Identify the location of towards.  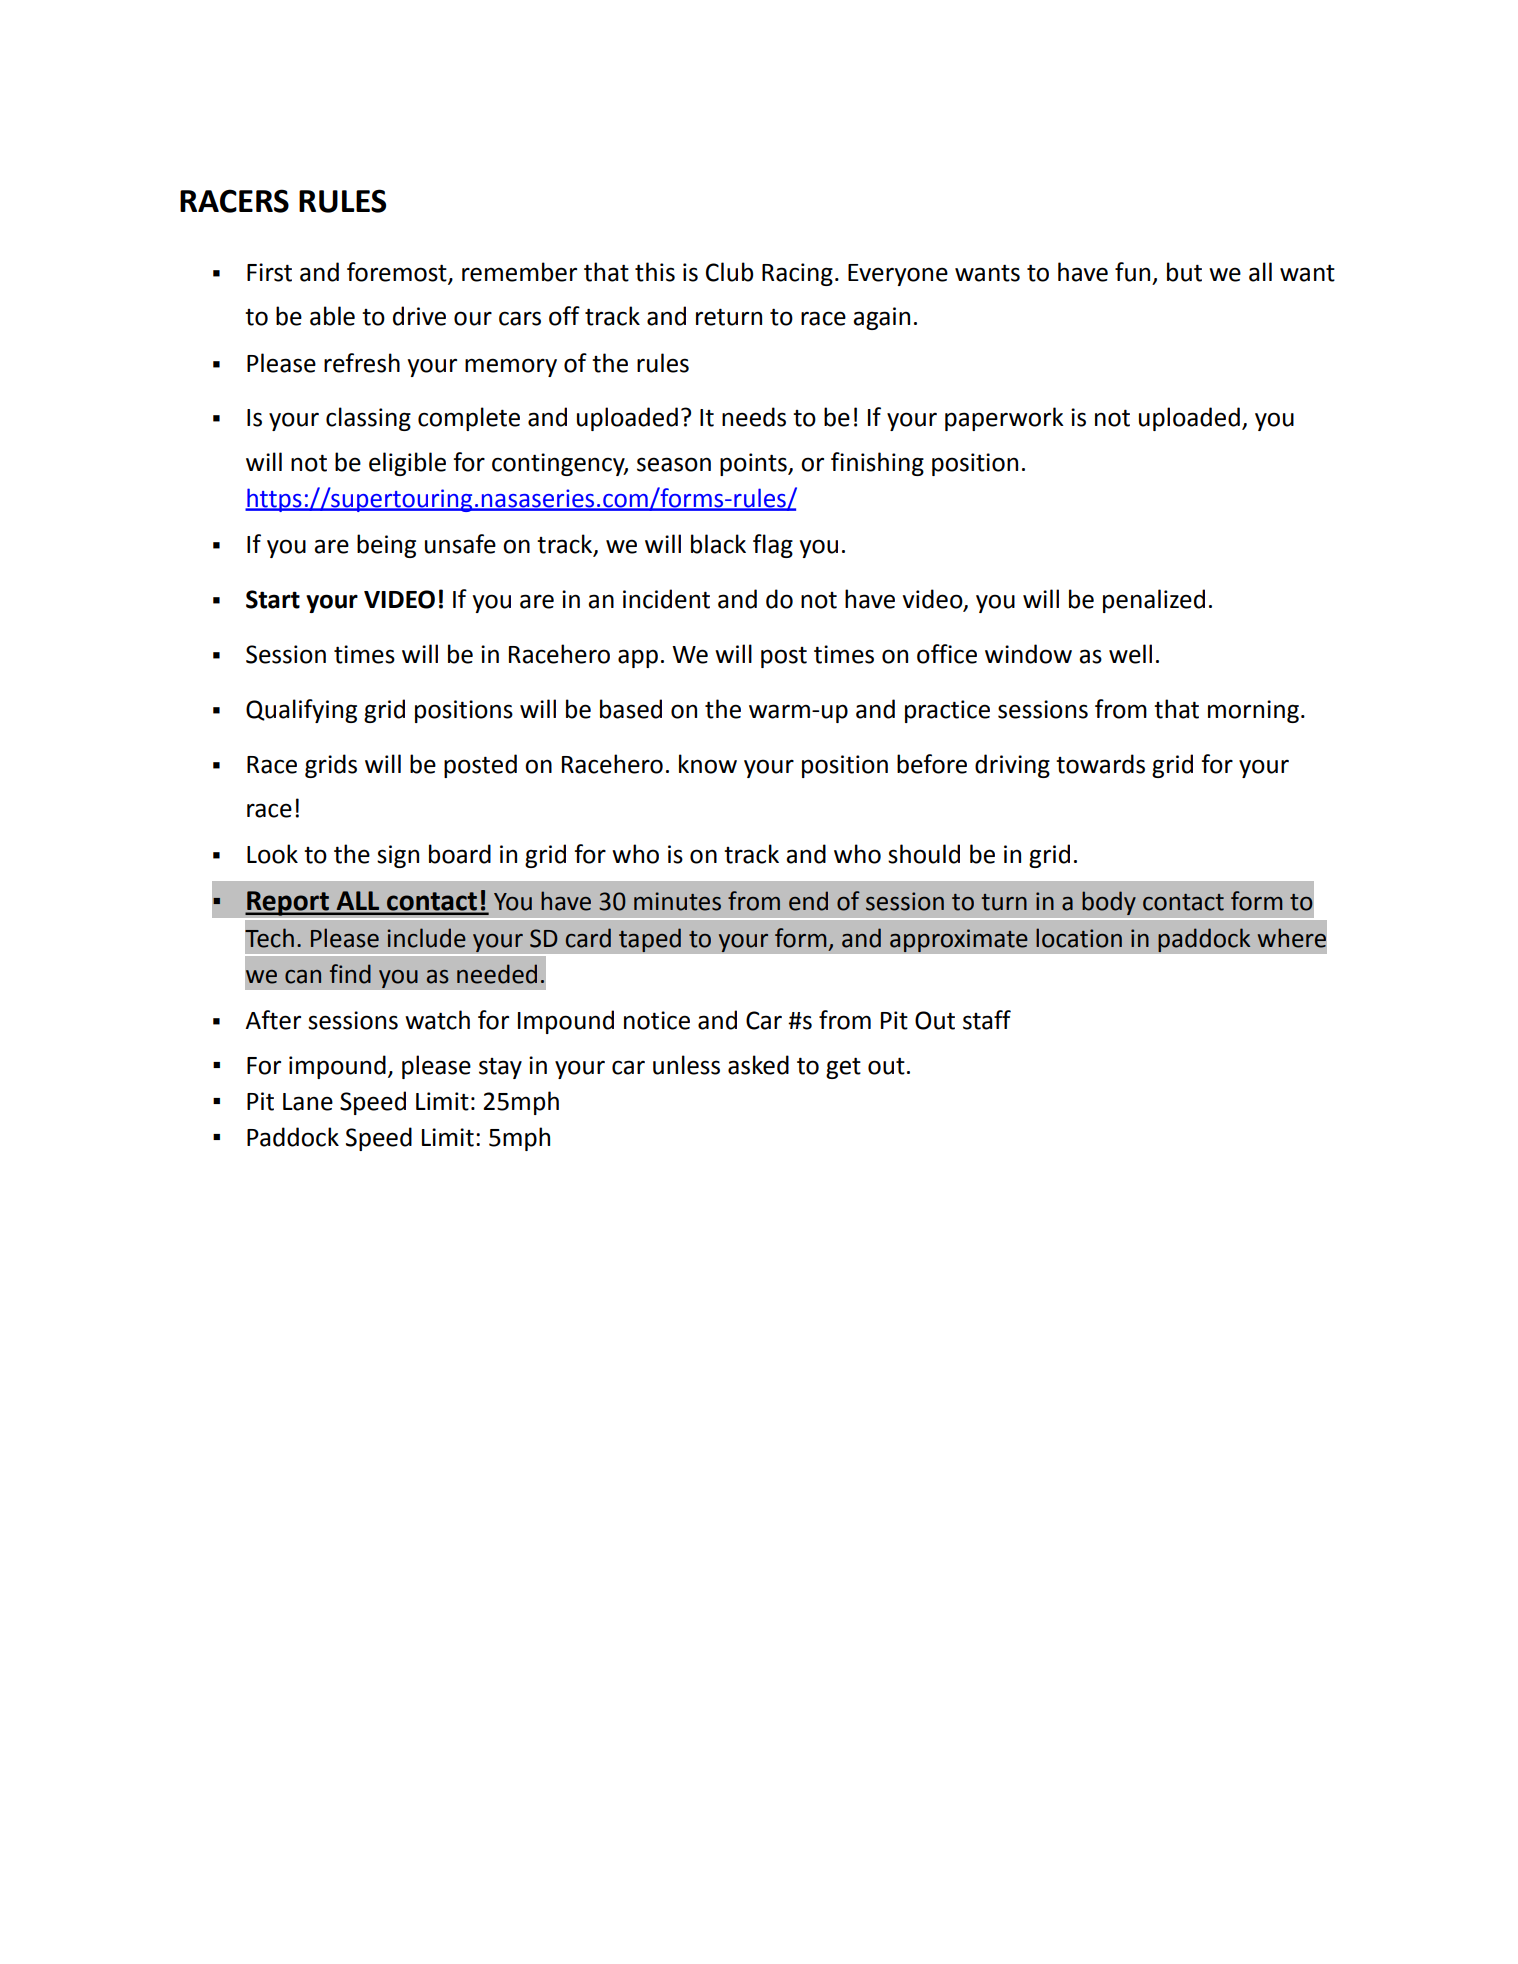
(1100, 764).
